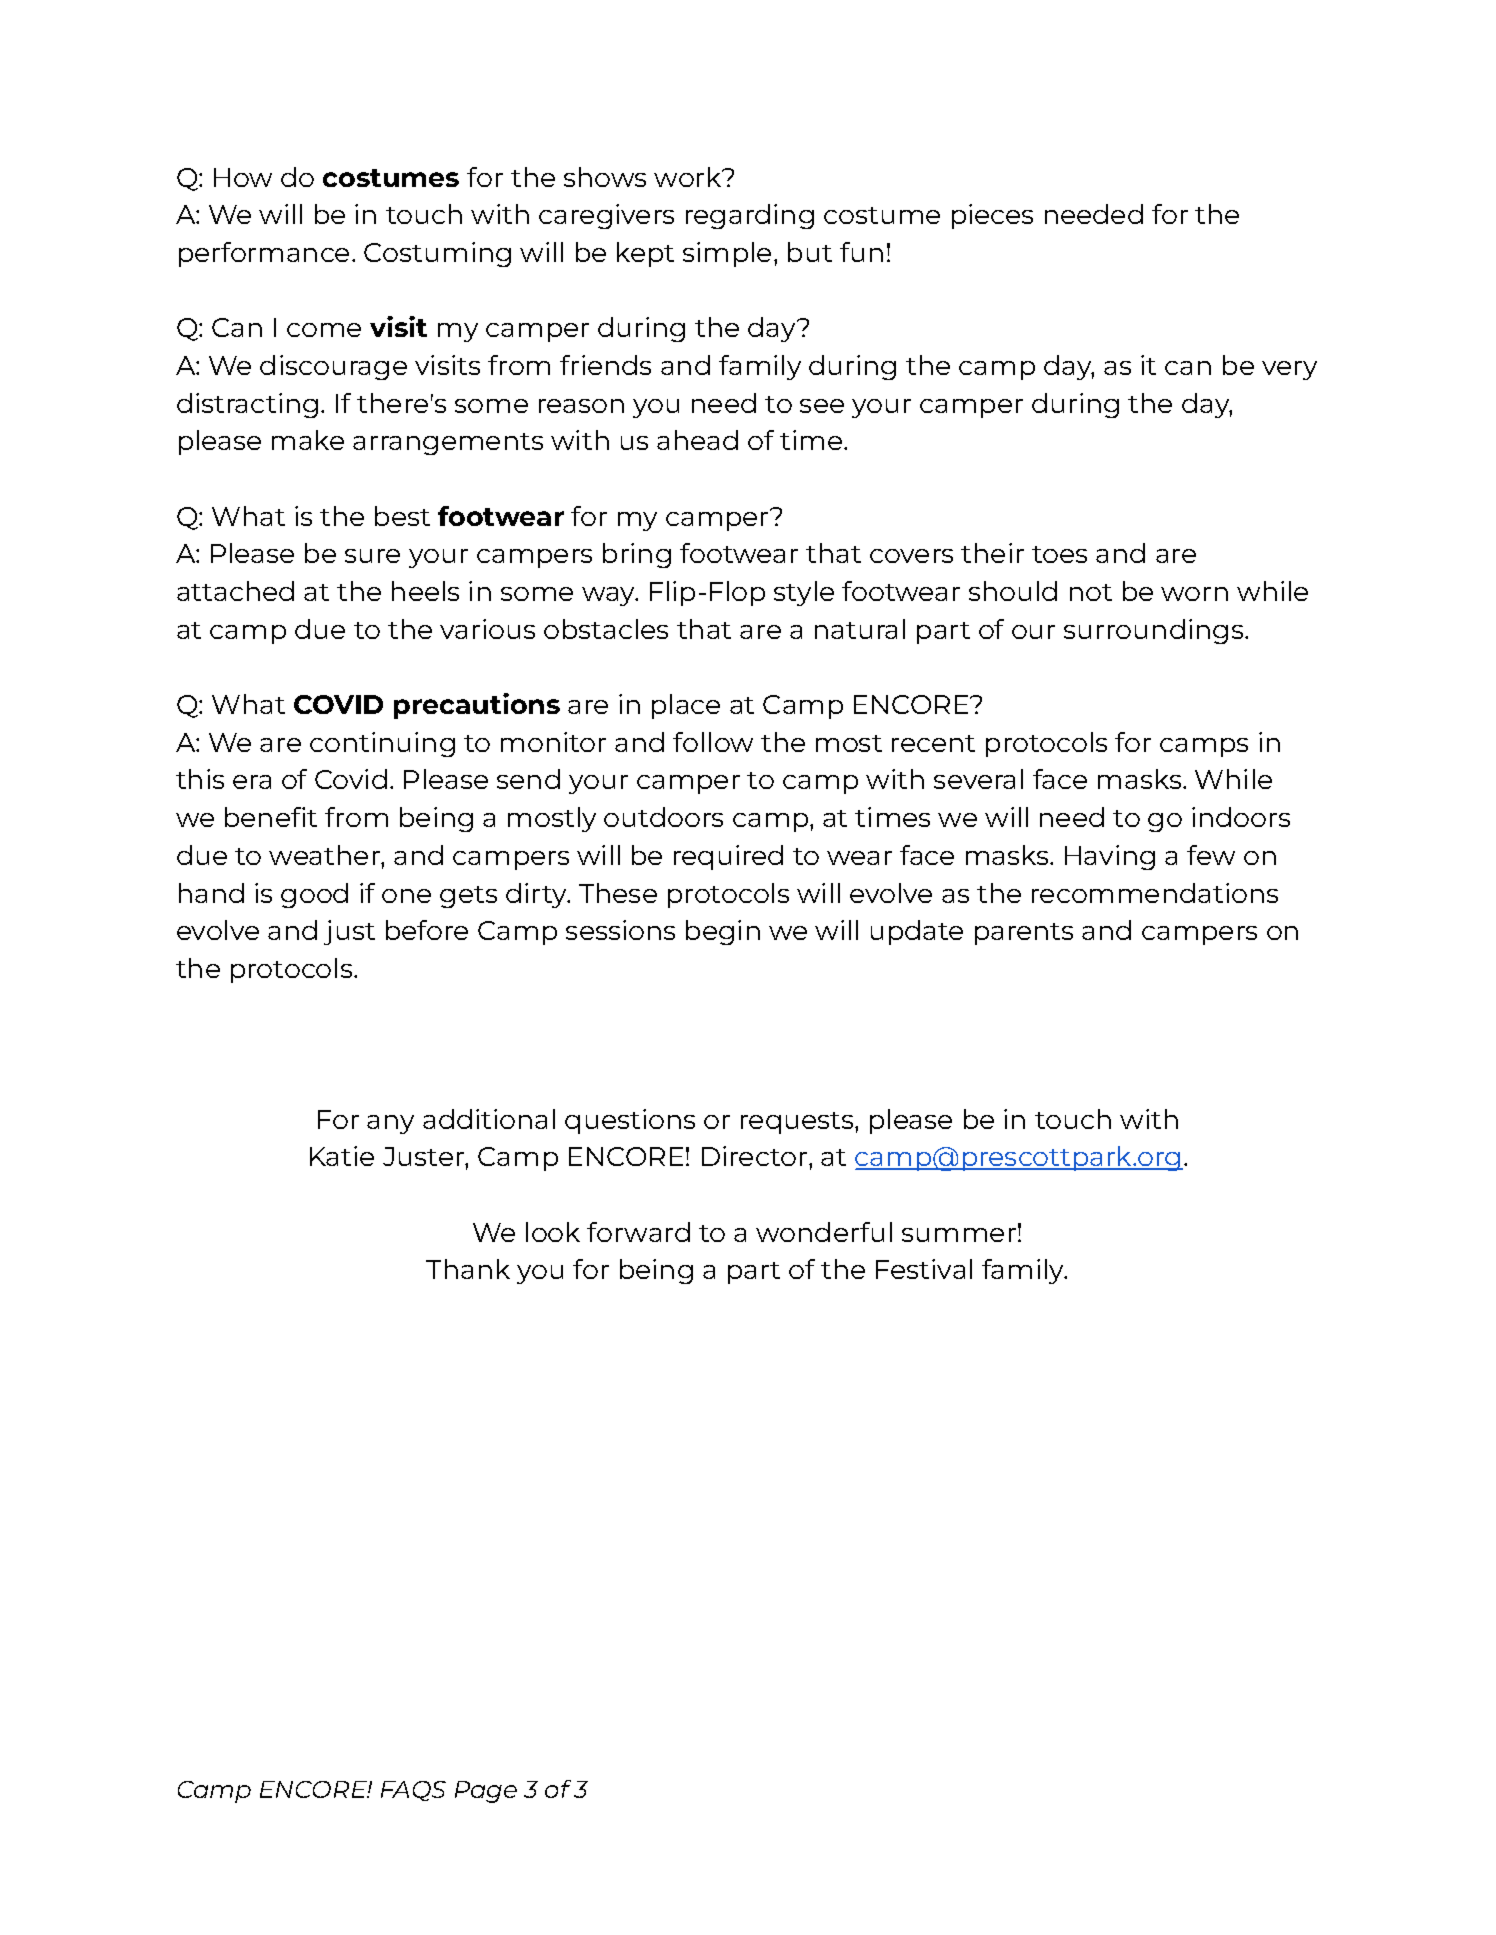 The image size is (1496, 1935). I want to click on worn, so click(1194, 594).
